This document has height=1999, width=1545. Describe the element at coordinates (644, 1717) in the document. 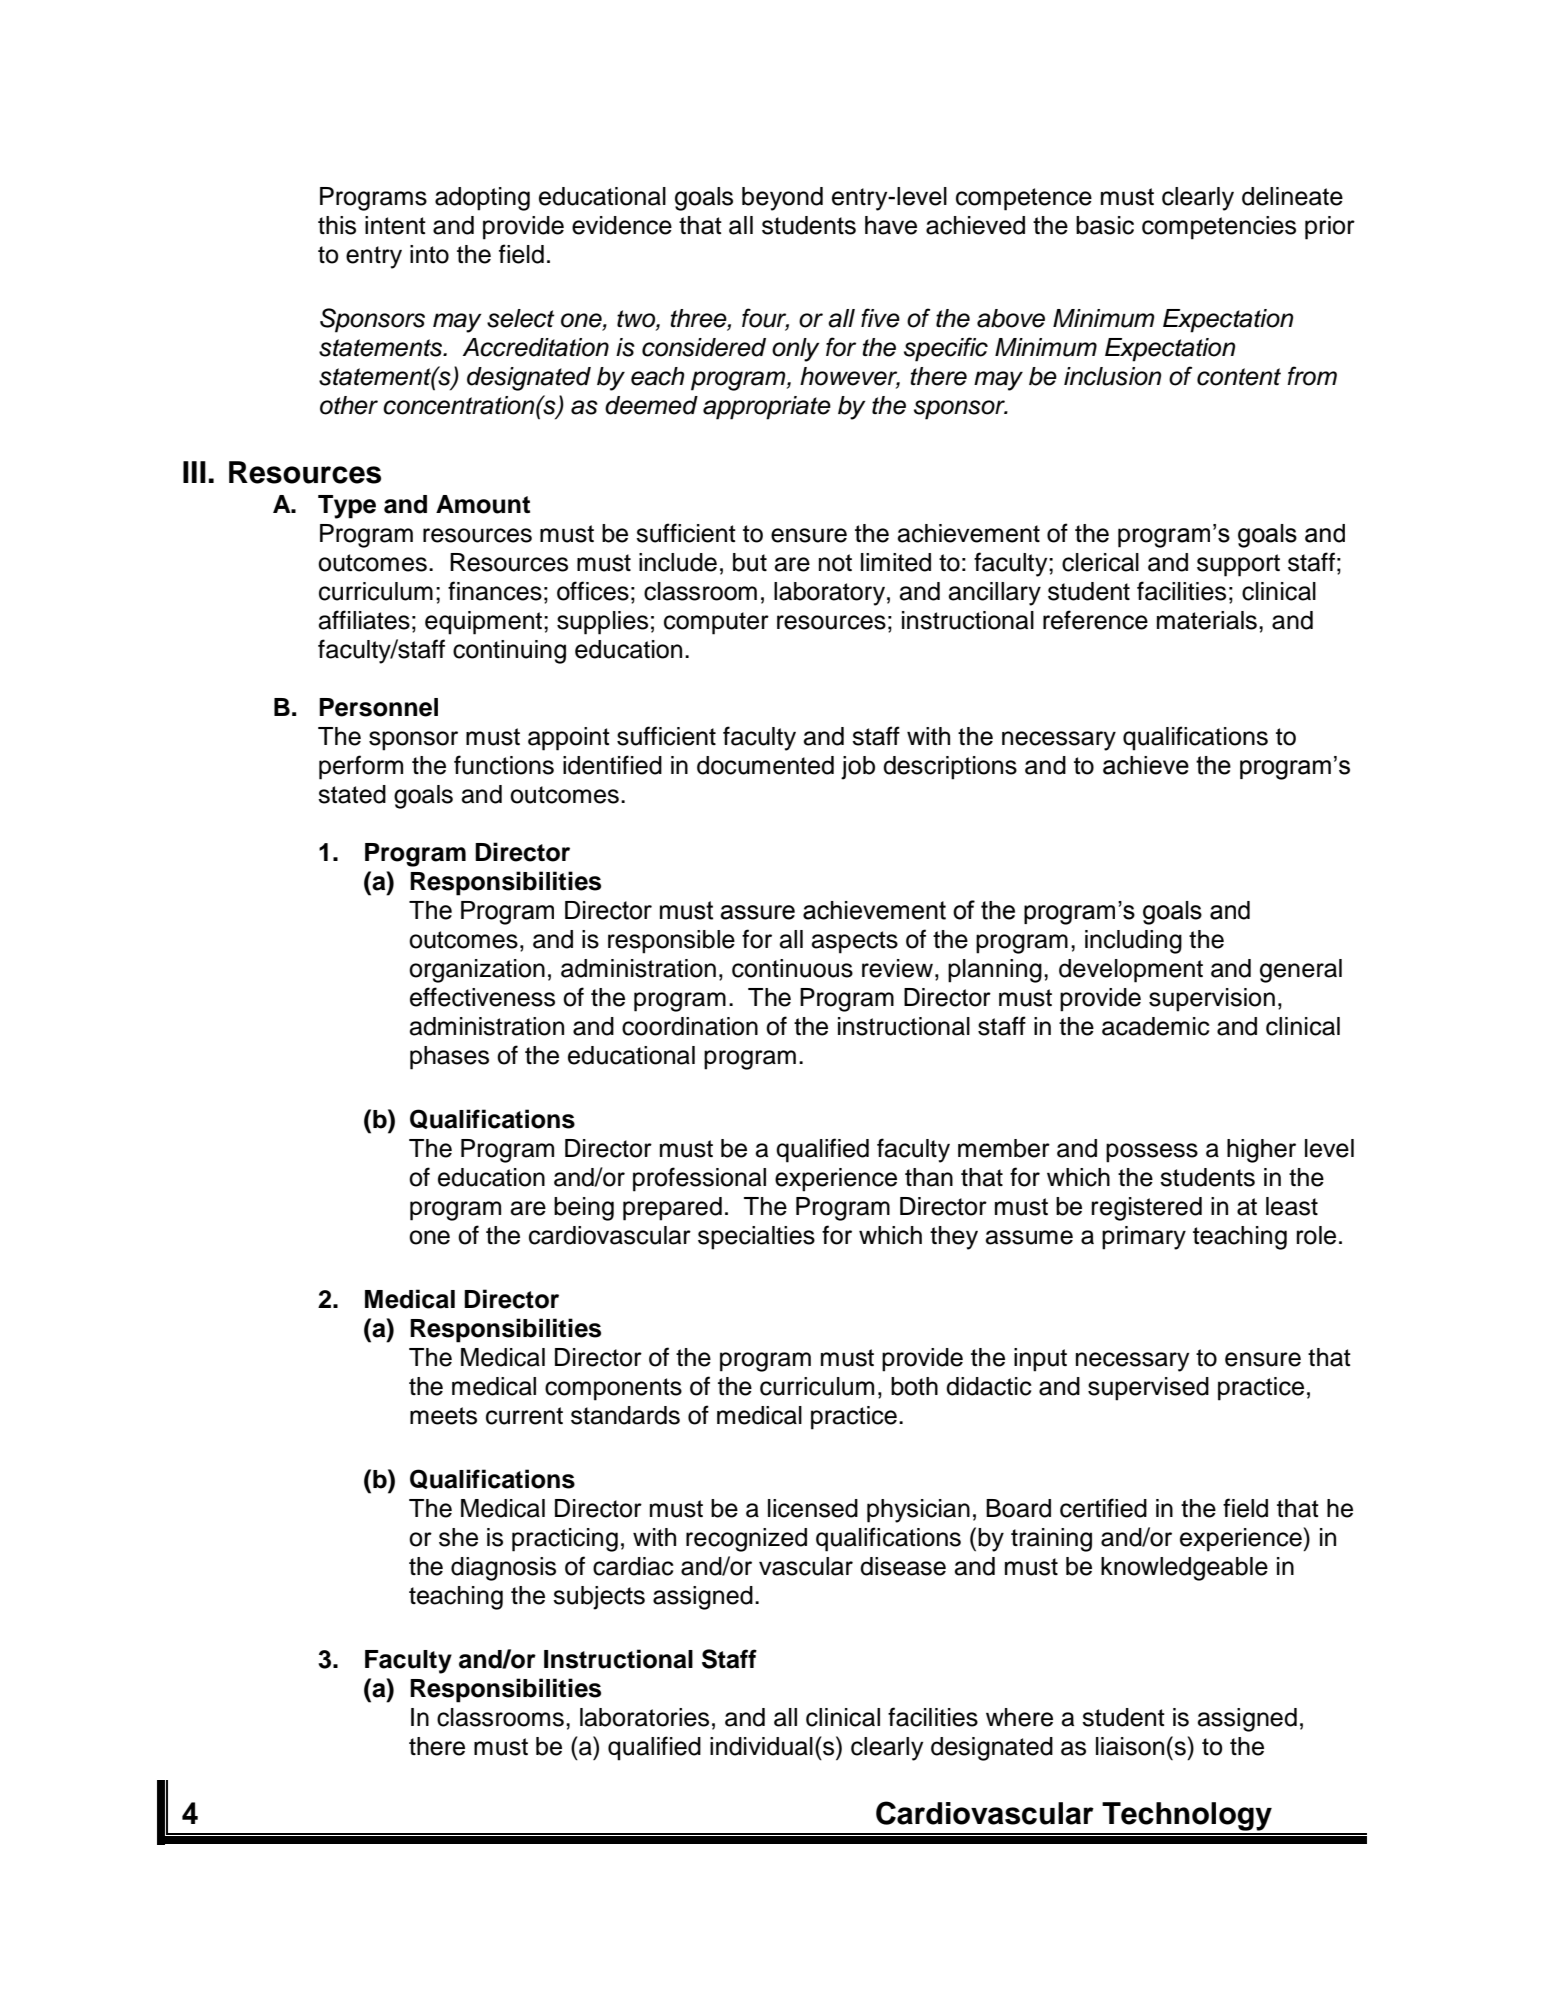

I see `laboratories` at that location.
